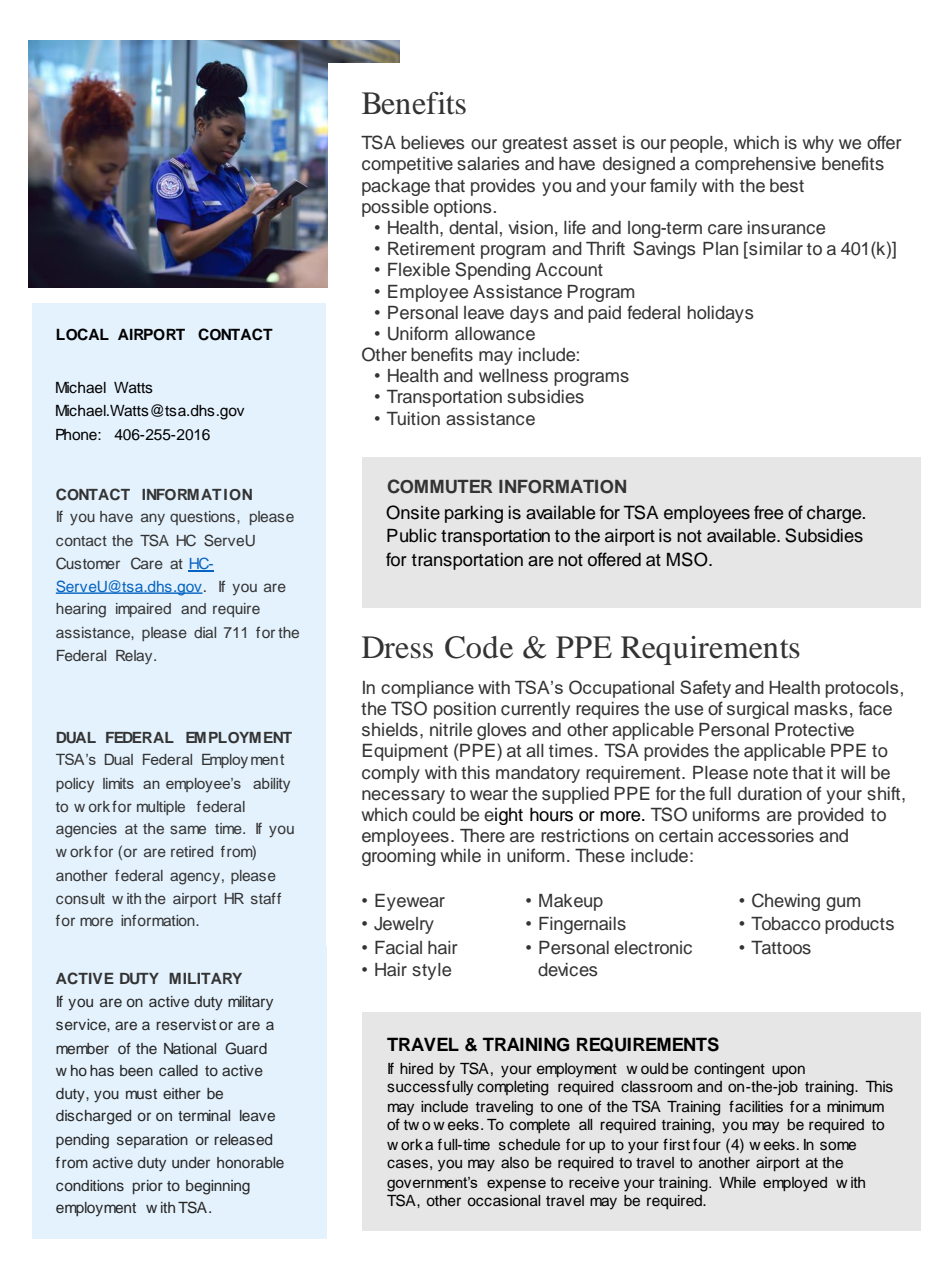  I want to click on similar, so click(775, 250).
